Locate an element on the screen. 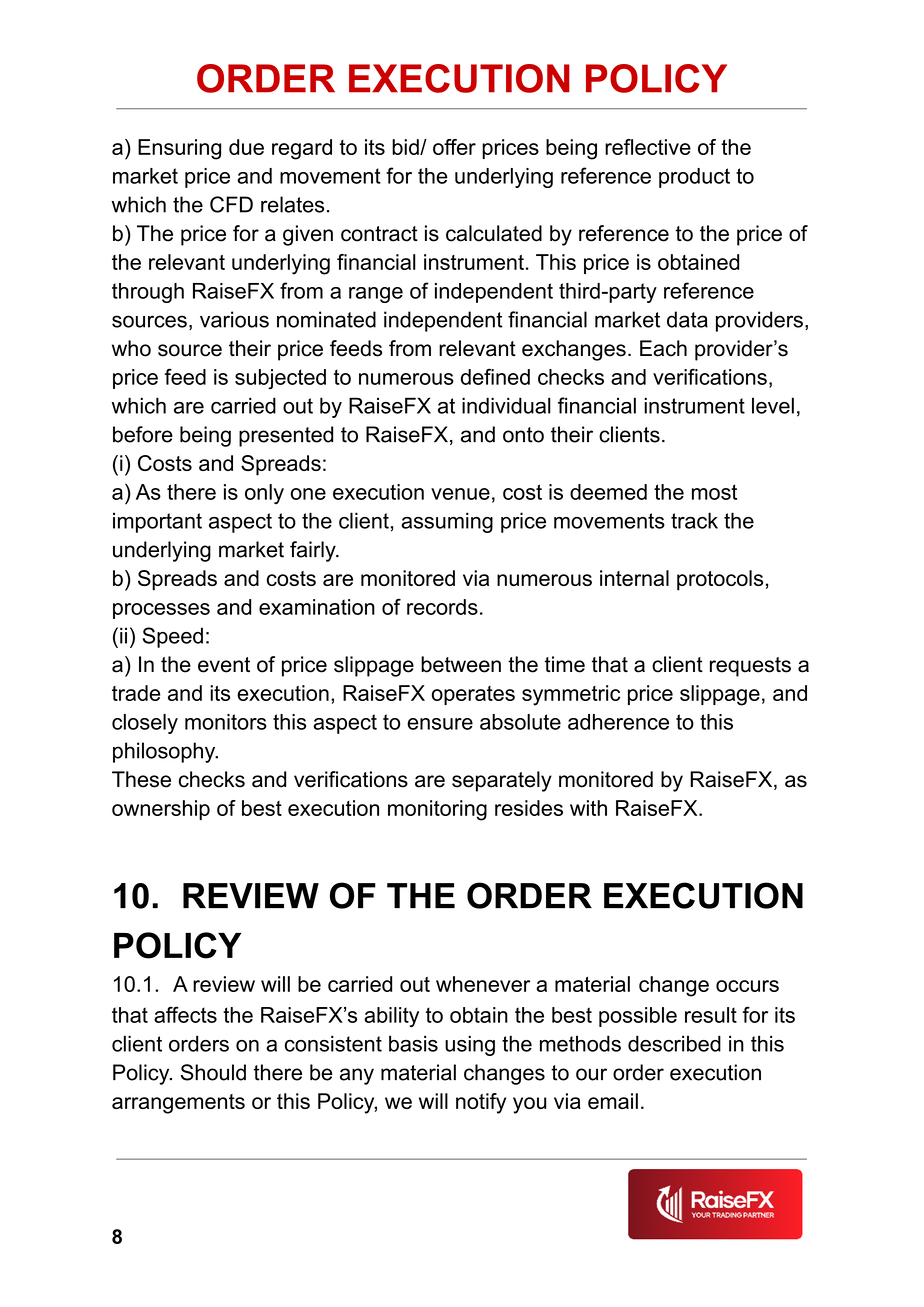  using is located at coordinates (470, 1045).
